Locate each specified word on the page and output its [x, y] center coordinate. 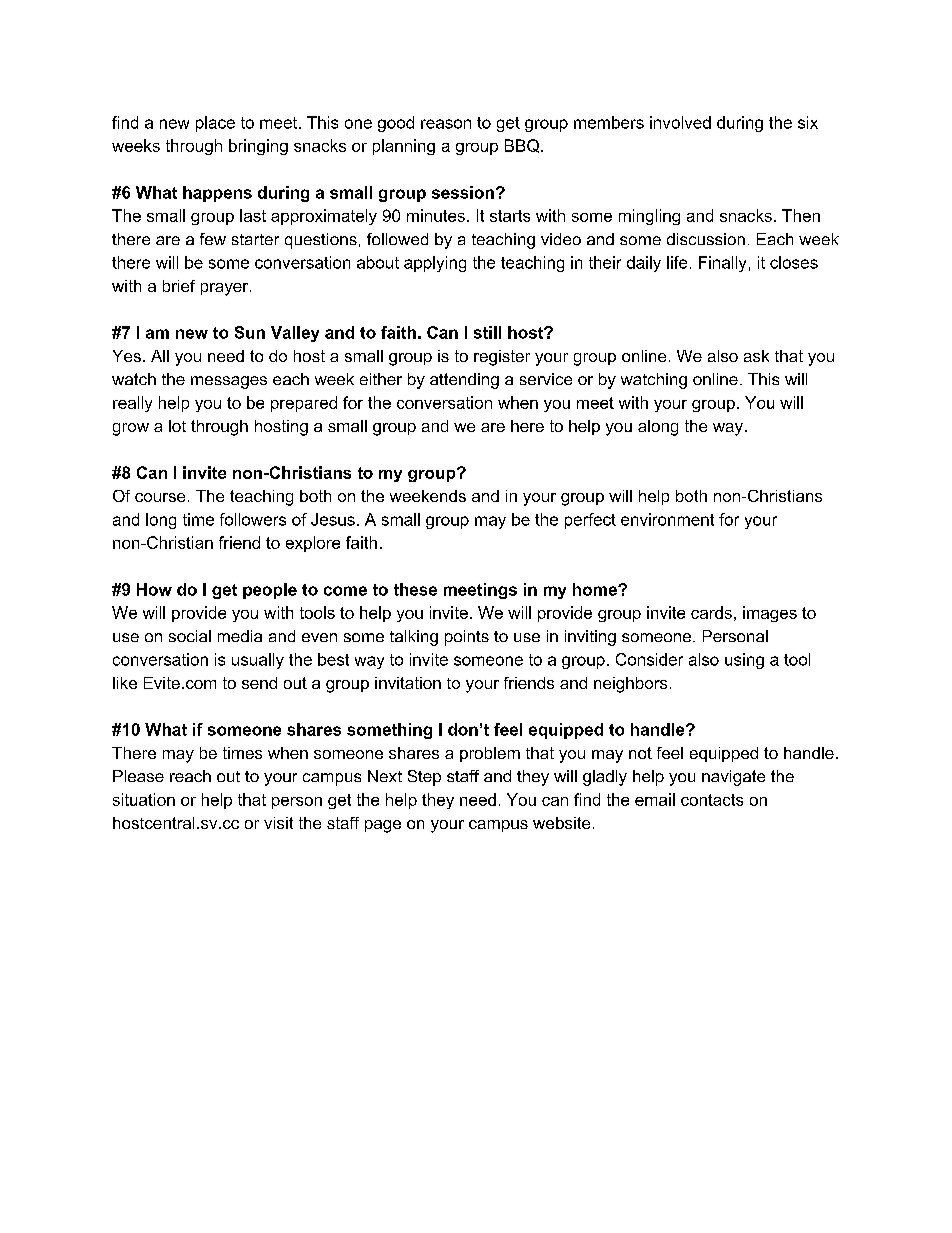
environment [667, 519]
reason [446, 124]
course [160, 497]
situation [144, 799]
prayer [226, 289]
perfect [590, 521]
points [467, 638]
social [190, 636]
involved [680, 122]
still [487, 332]
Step [424, 778]
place [215, 124]
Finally [722, 264]
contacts [712, 800]
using [744, 661]
